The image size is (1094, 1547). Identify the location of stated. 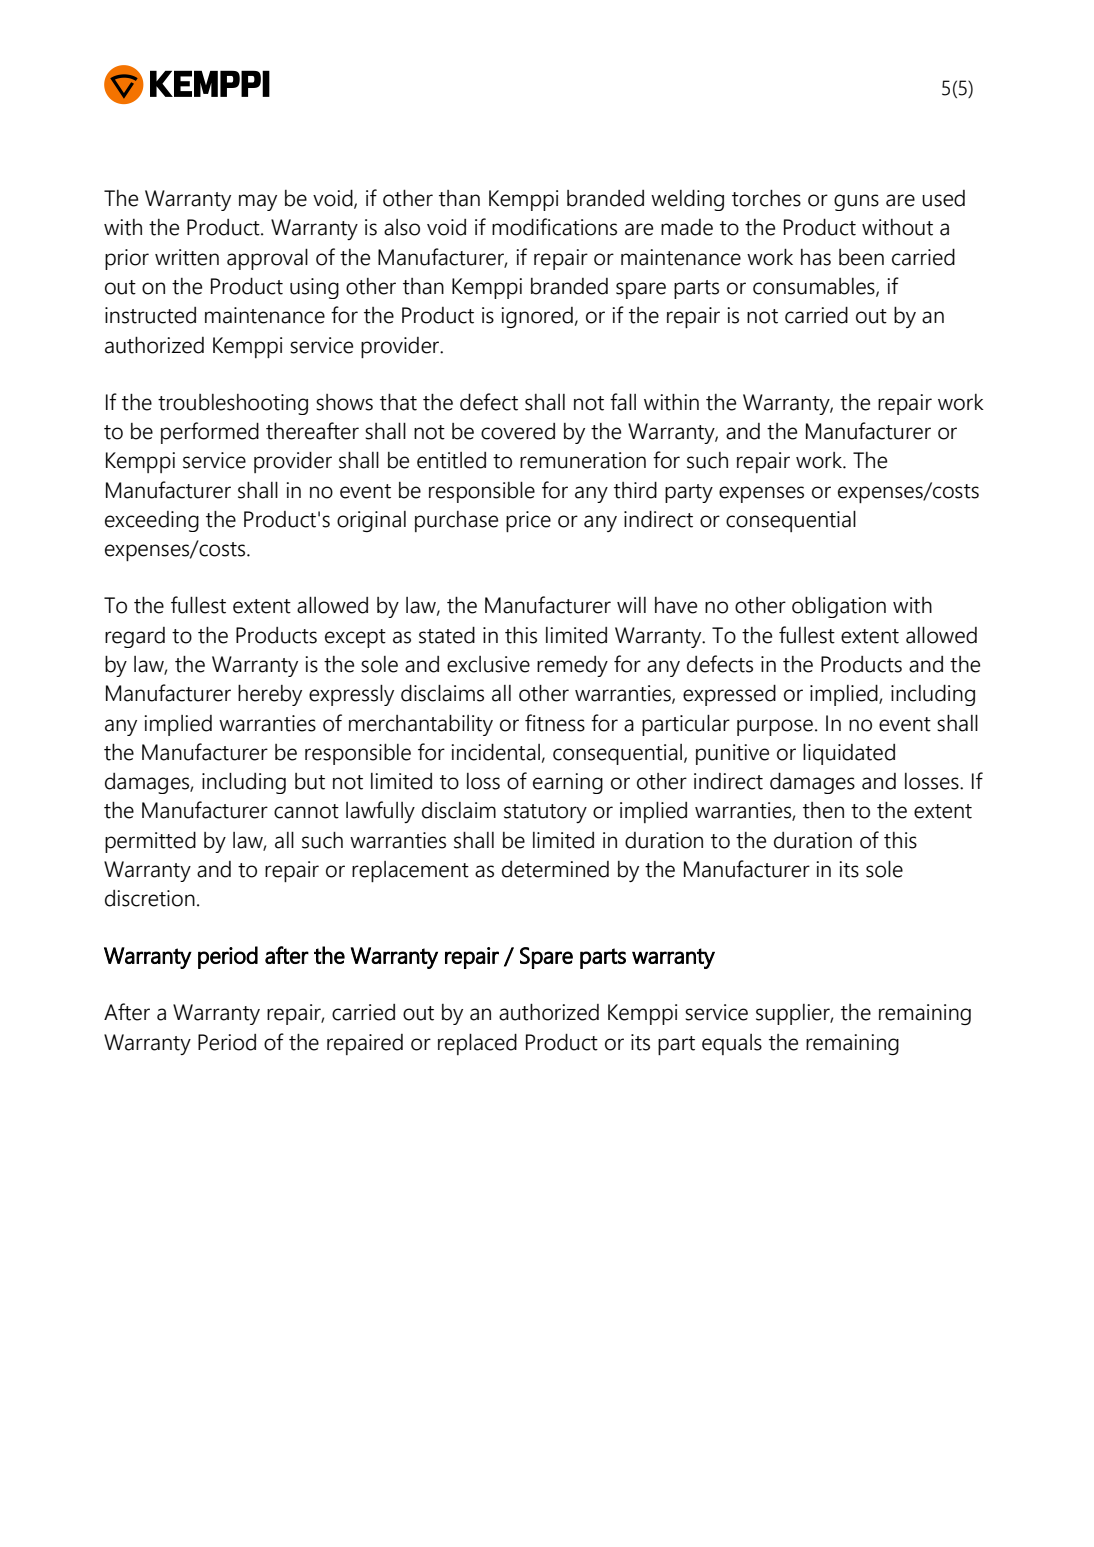
(447, 635).
